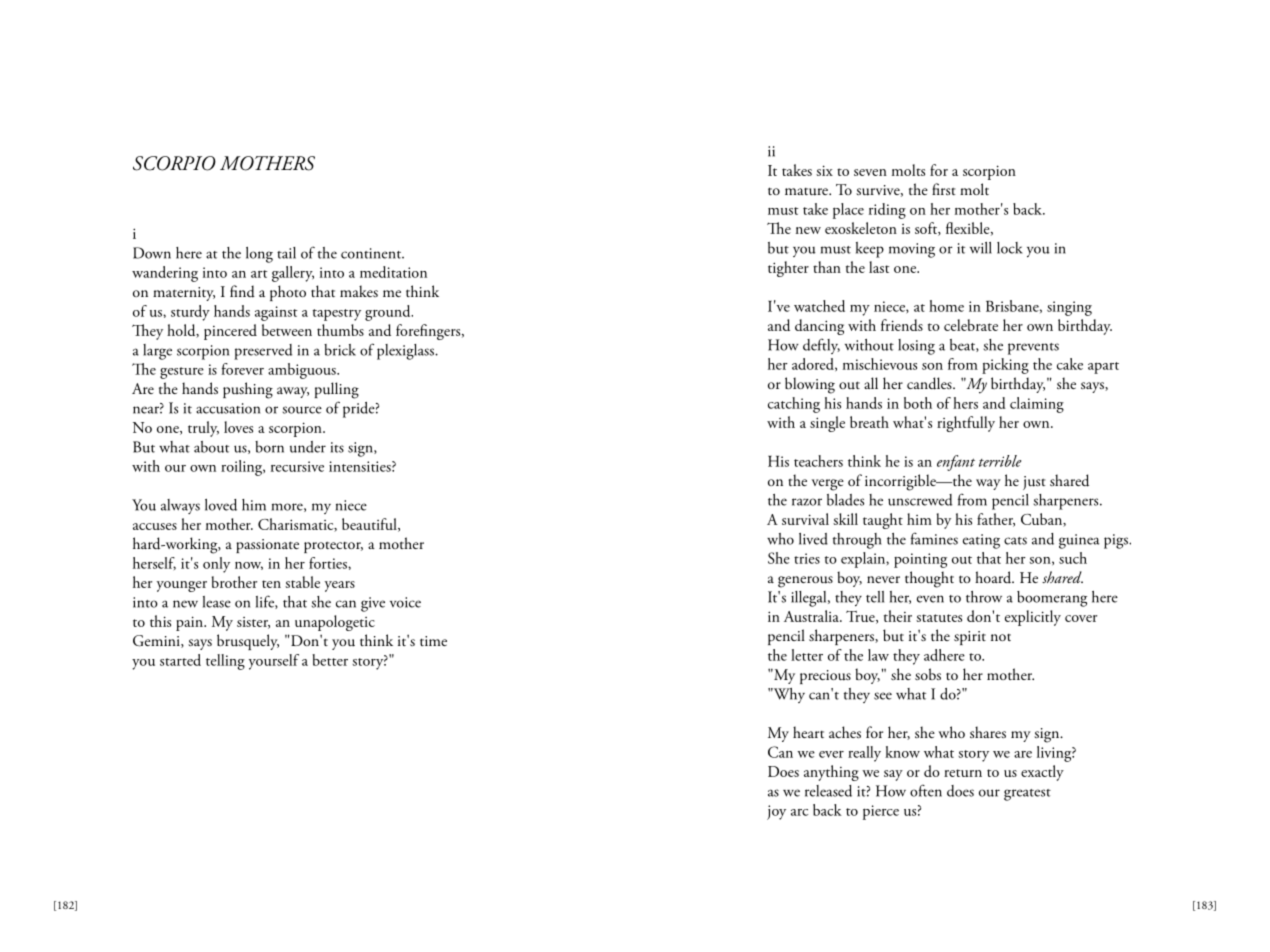 This page has height=952, width=1270. What do you see at coordinates (274, 662) in the page?
I see `yourself` at bounding box center [274, 662].
